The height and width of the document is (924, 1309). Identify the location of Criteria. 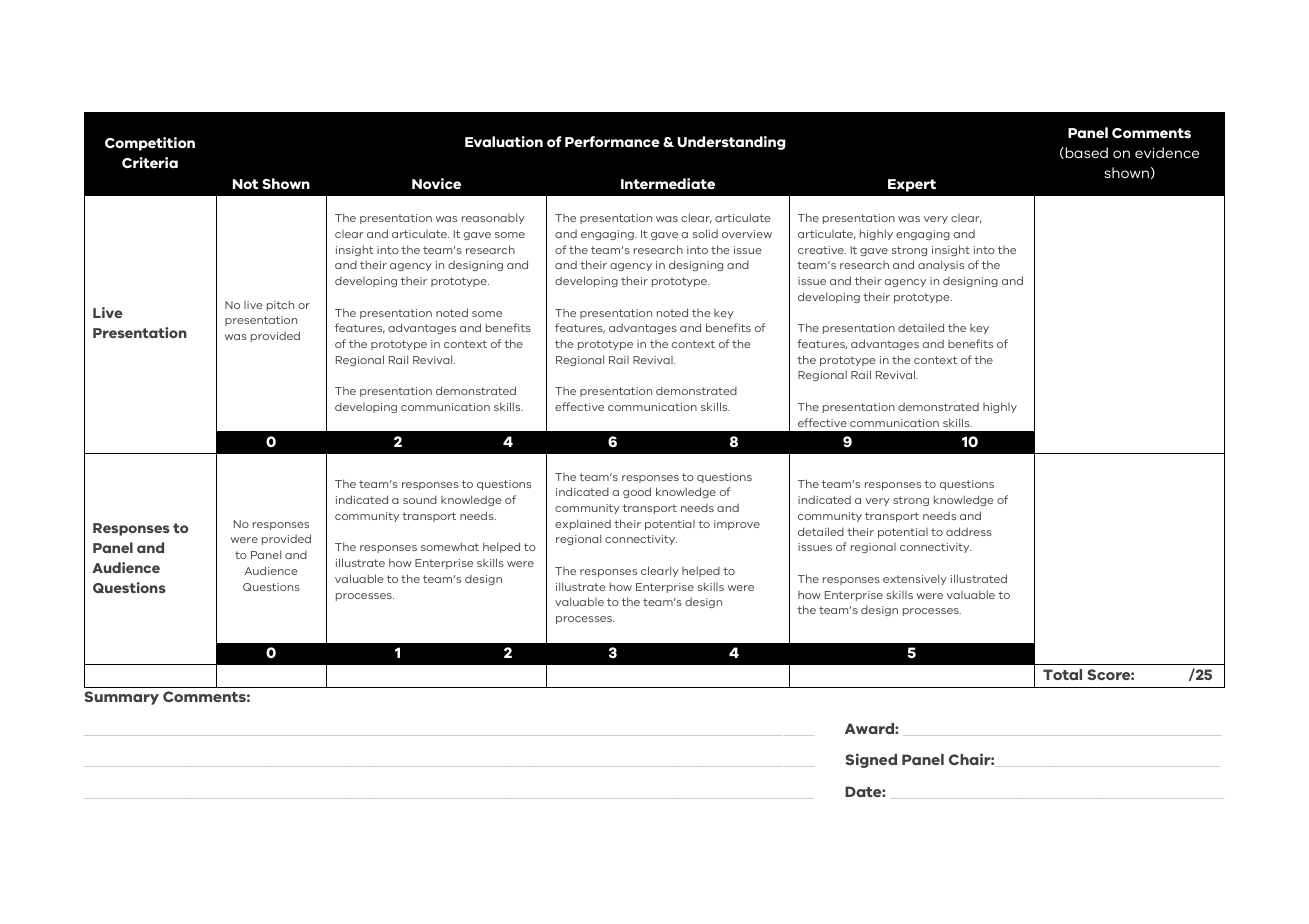
(150, 162).
